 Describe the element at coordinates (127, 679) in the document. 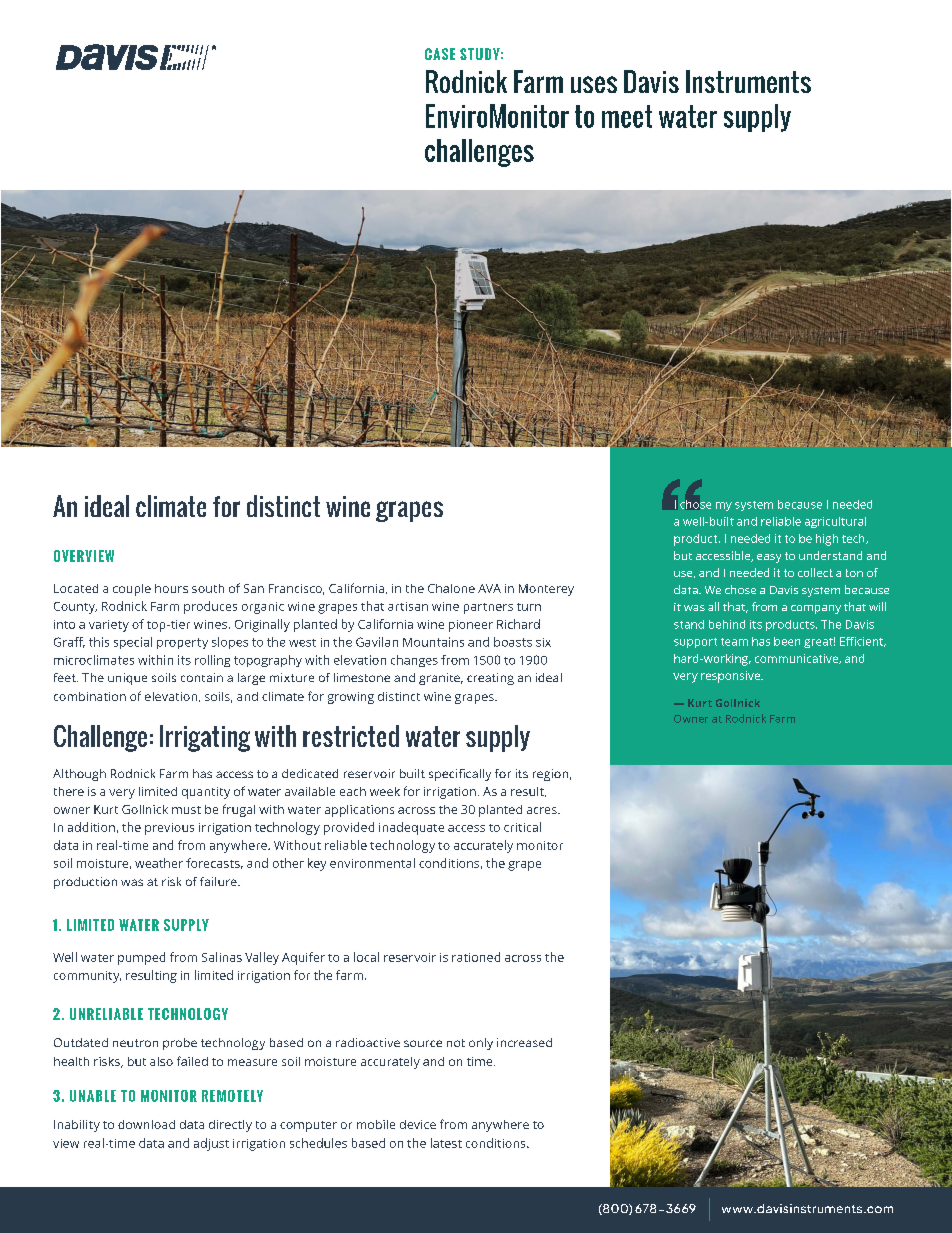

I see `unique` at that location.
